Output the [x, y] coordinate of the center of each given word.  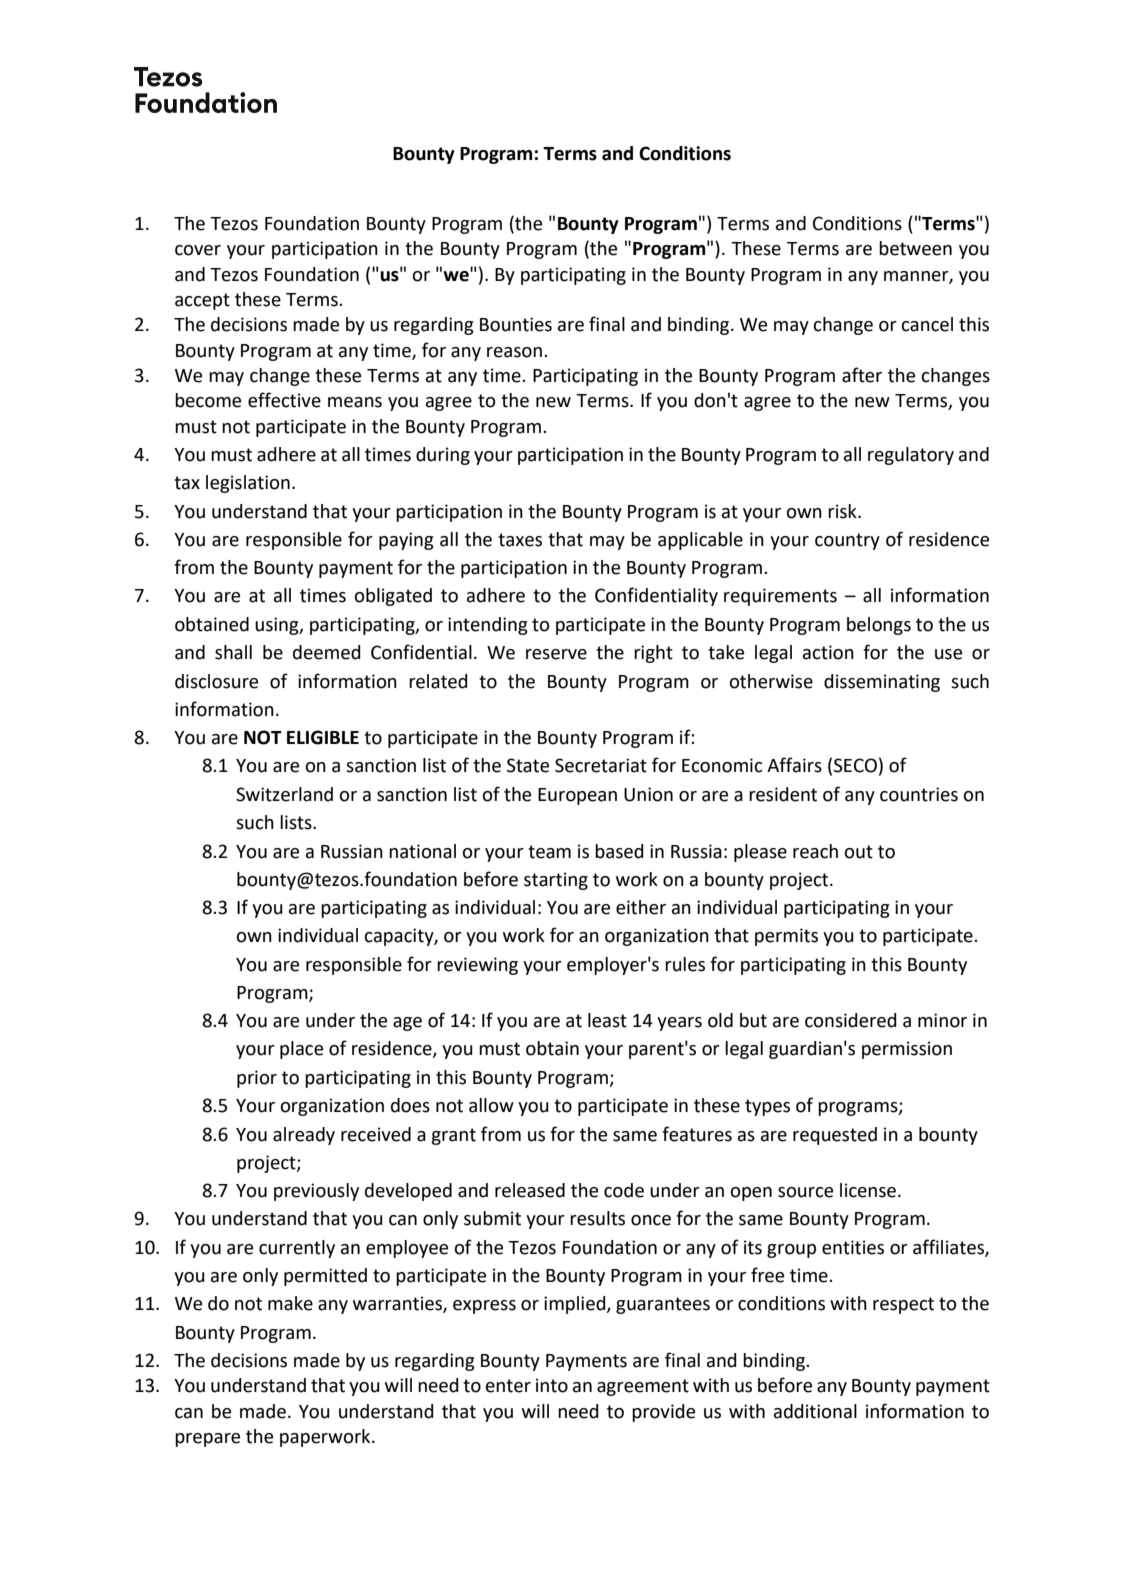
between [915, 248]
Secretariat [601, 765]
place [301, 1050]
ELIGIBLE [323, 737]
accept [202, 301]
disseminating [882, 683]
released [530, 1190]
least [607, 1020]
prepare [207, 1440]
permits [786, 937]
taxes [520, 540]
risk [843, 511]
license [869, 1190]
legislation [248, 484]
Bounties [516, 324]
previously [316, 1192]
